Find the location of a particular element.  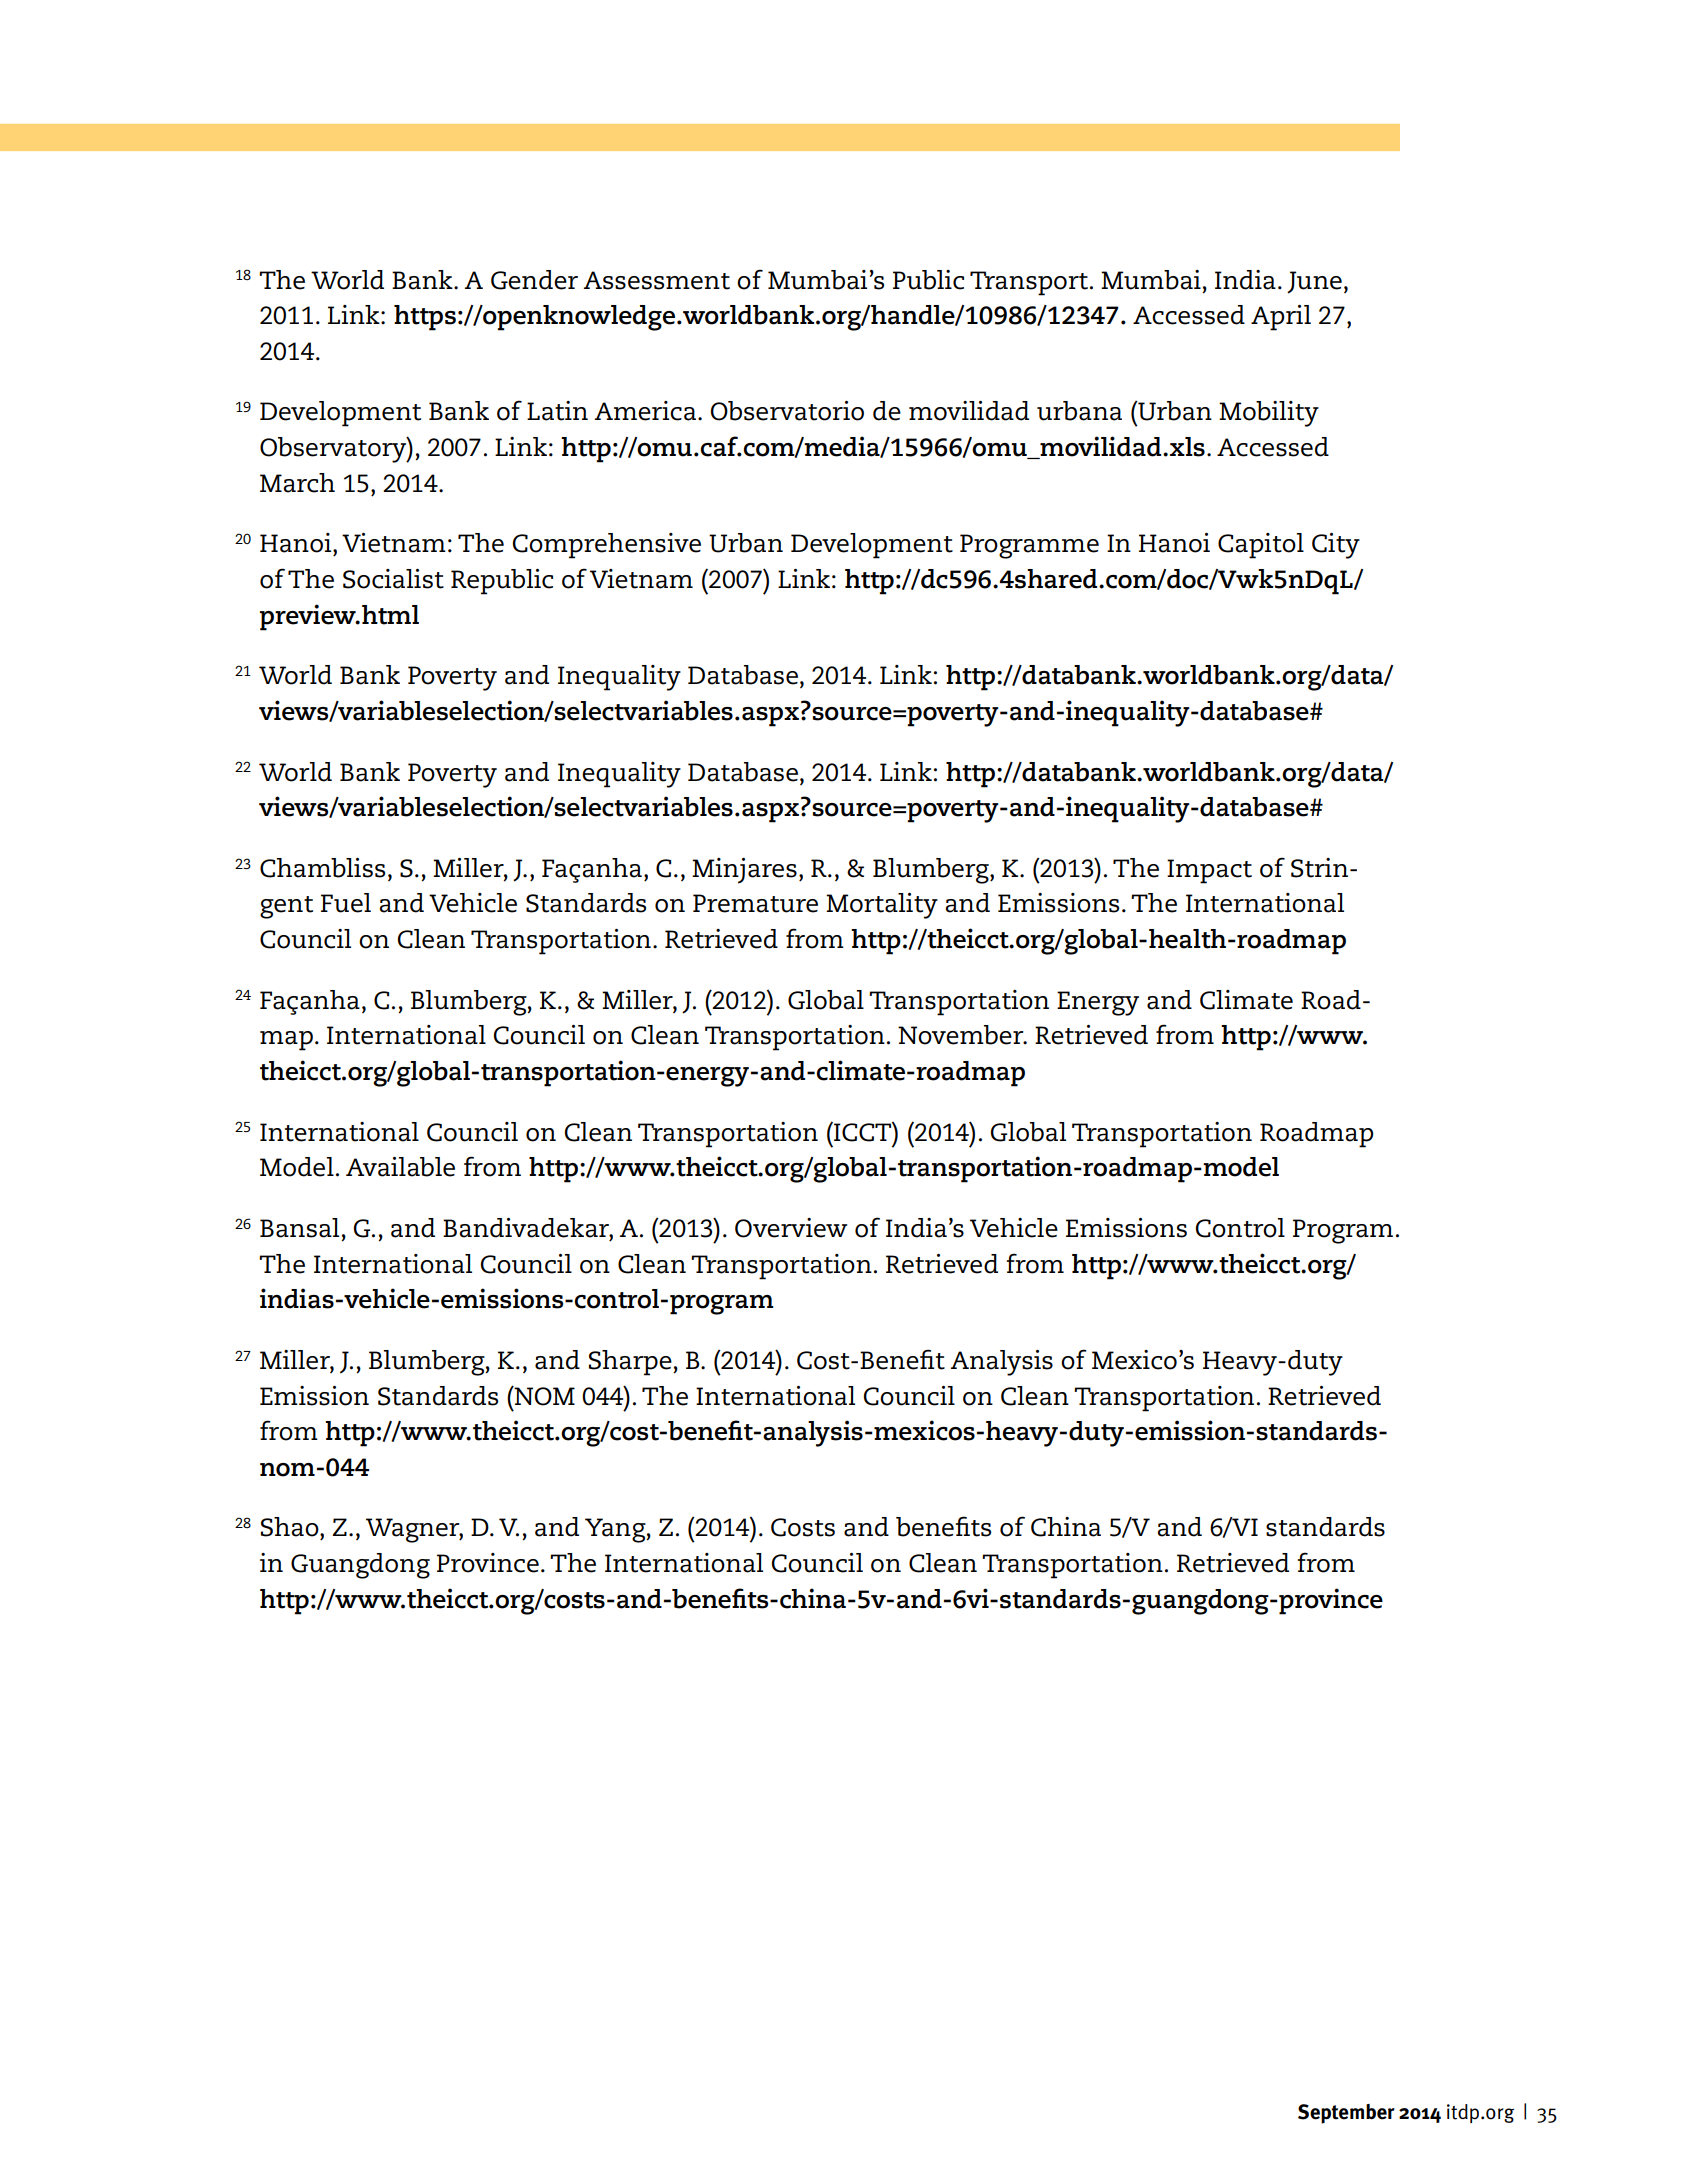

Mortality is located at coordinates (882, 906).
